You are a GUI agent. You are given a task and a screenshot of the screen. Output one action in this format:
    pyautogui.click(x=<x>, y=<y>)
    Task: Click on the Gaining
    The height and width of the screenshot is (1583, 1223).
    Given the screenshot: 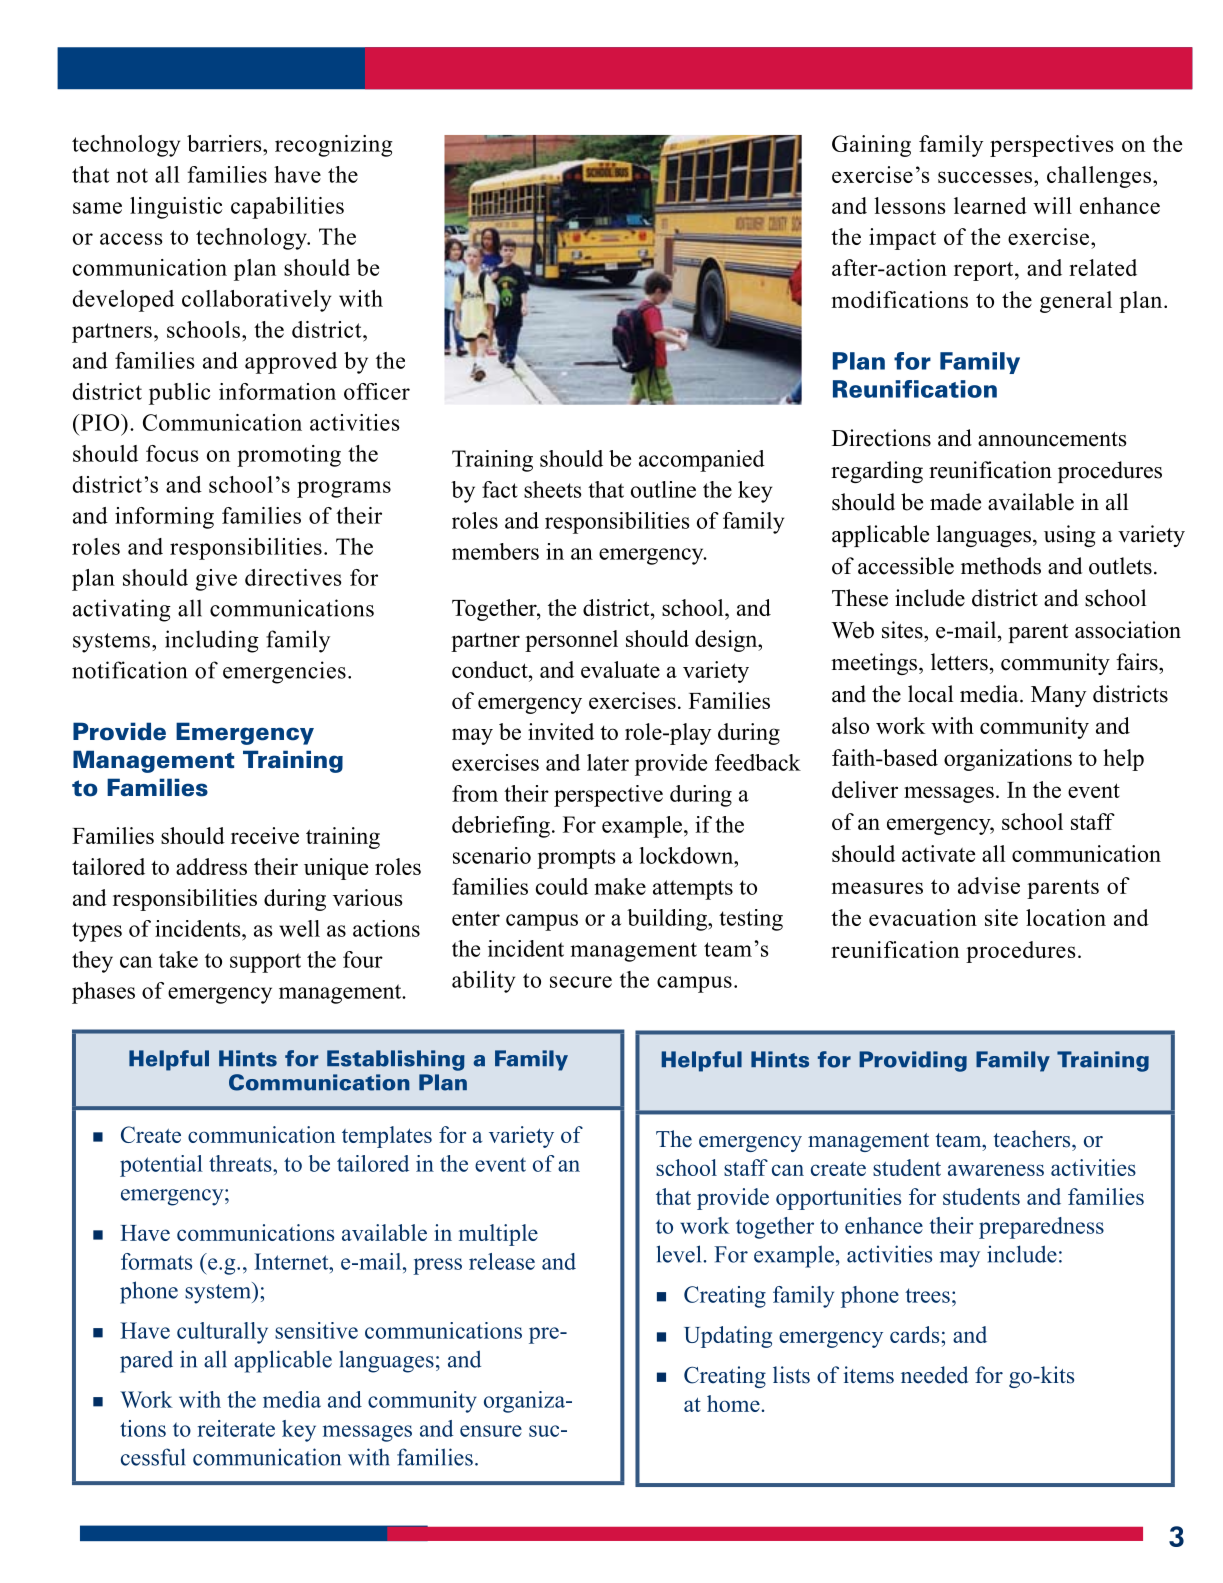 What is the action you would take?
    pyautogui.click(x=871, y=146)
